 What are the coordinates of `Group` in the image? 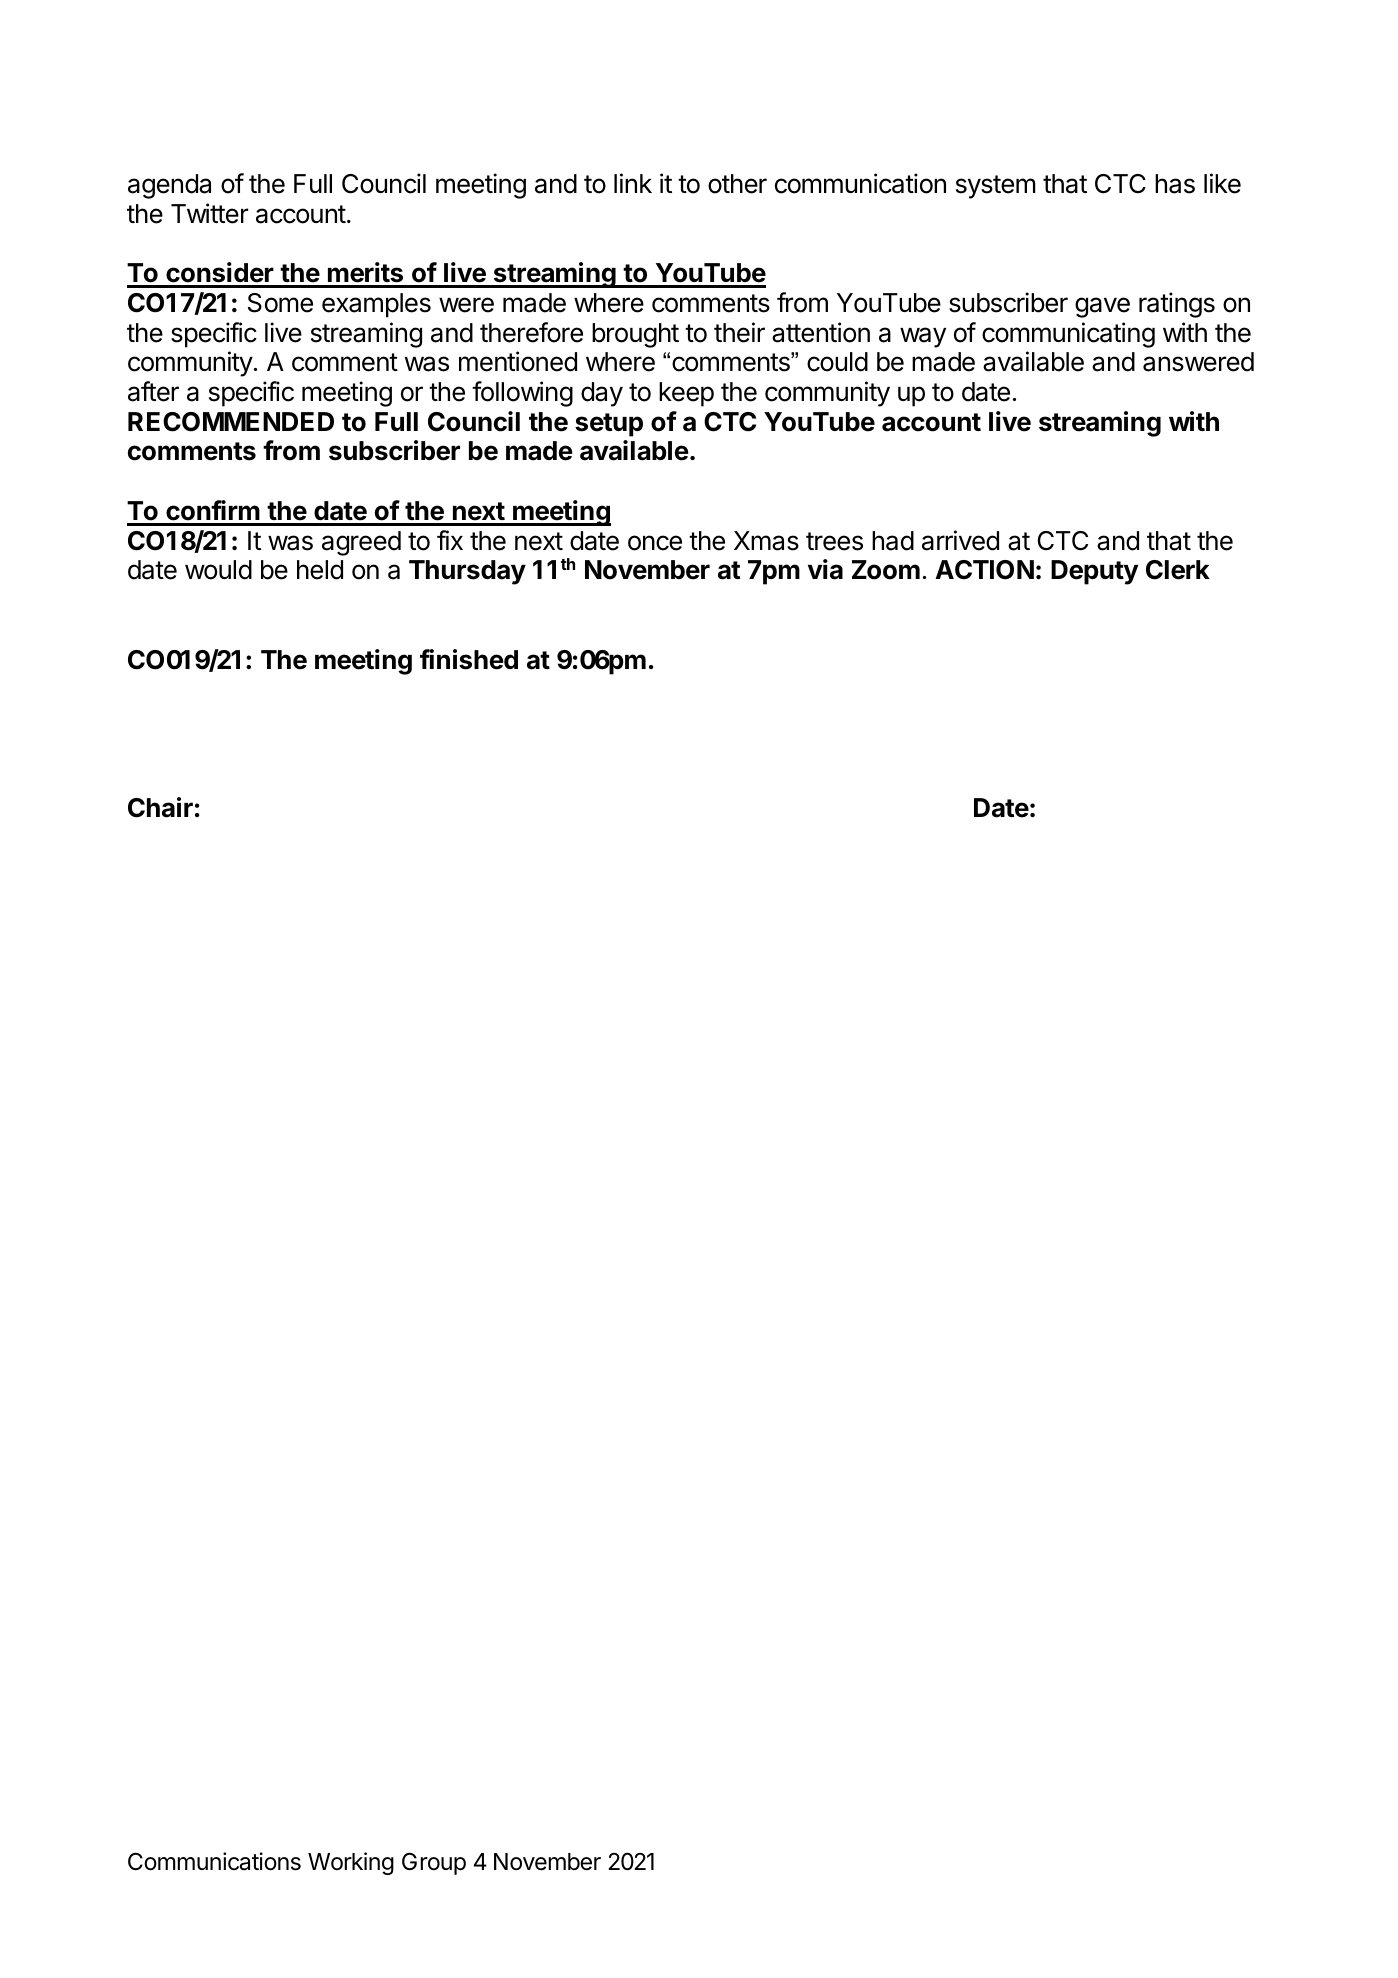 It's located at (434, 1863).
